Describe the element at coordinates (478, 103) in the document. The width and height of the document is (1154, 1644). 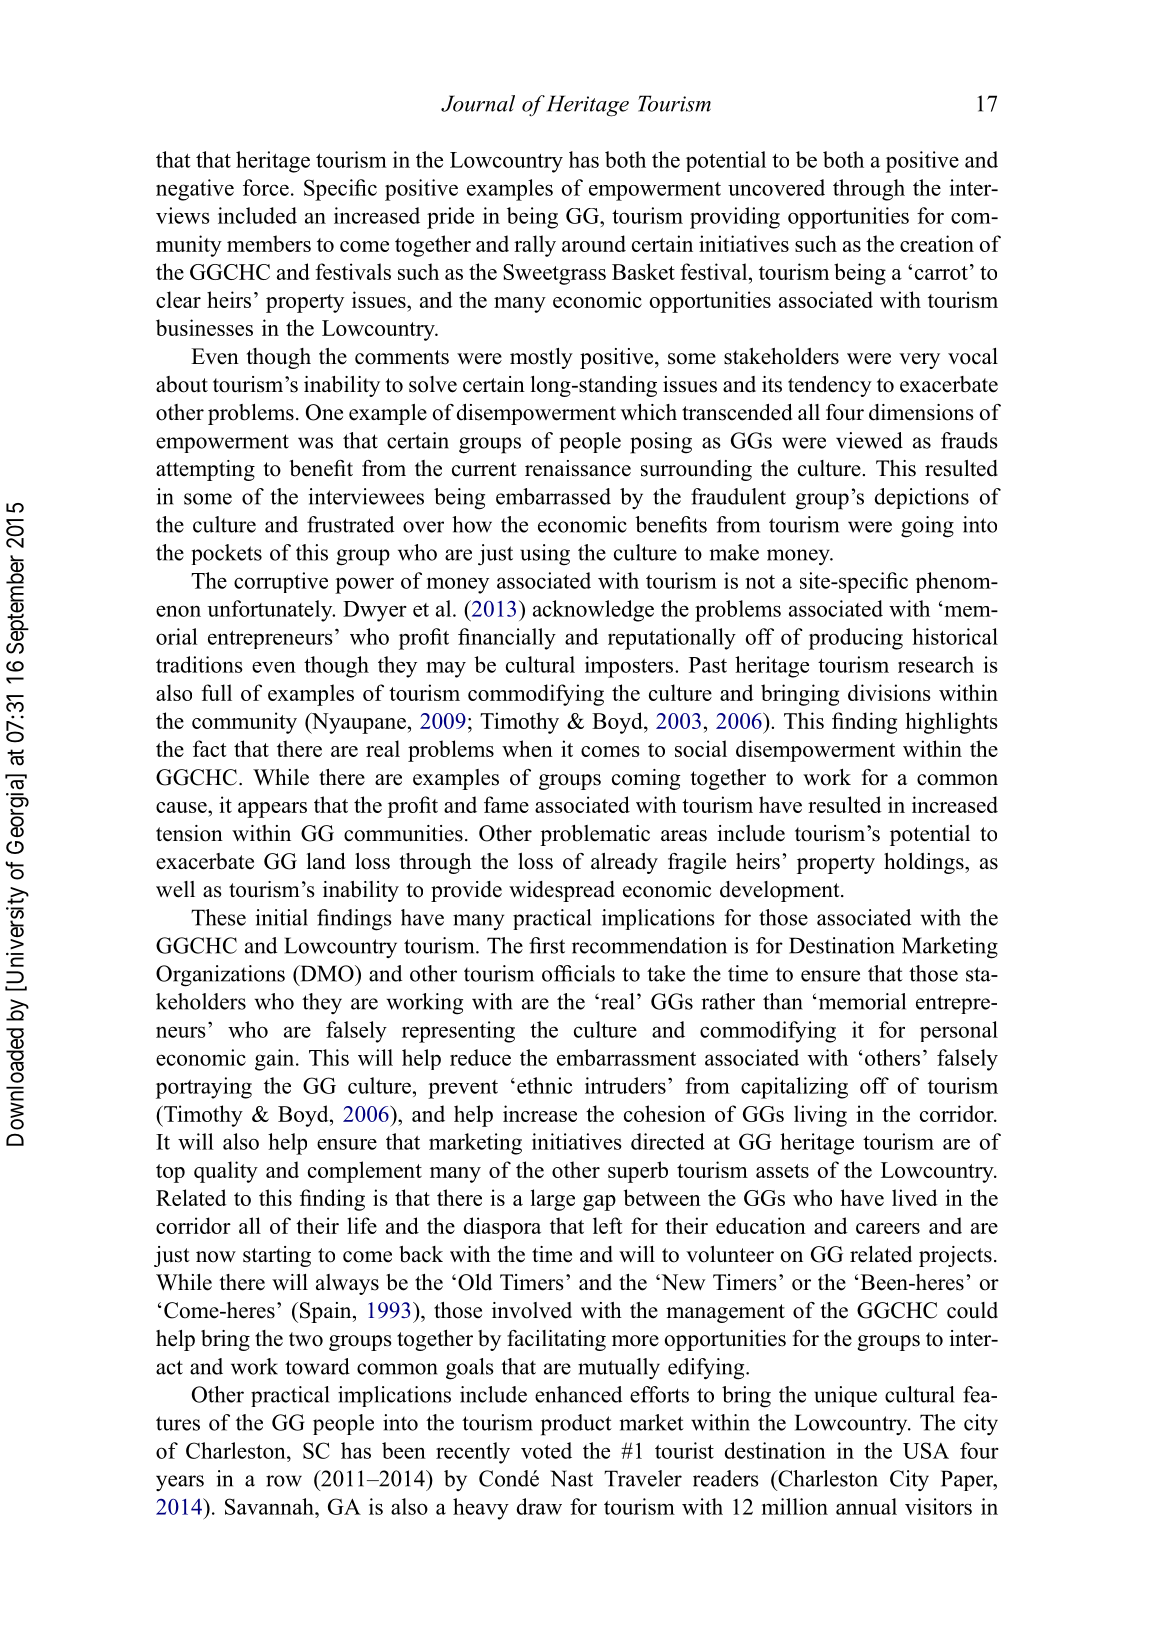
I see `Journal` at that location.
